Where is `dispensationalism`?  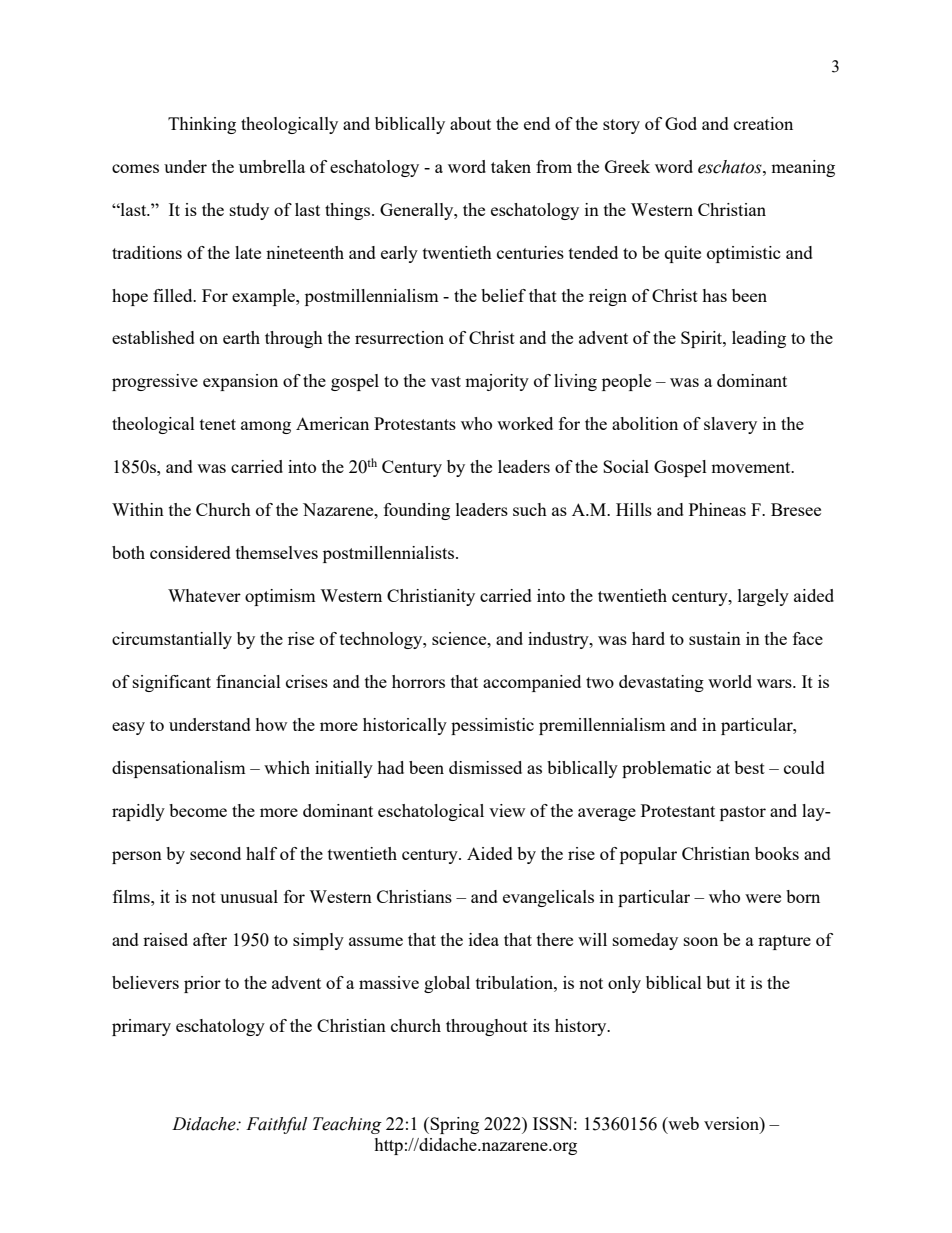
dispensationalism is located at coordinates (179, 769).
